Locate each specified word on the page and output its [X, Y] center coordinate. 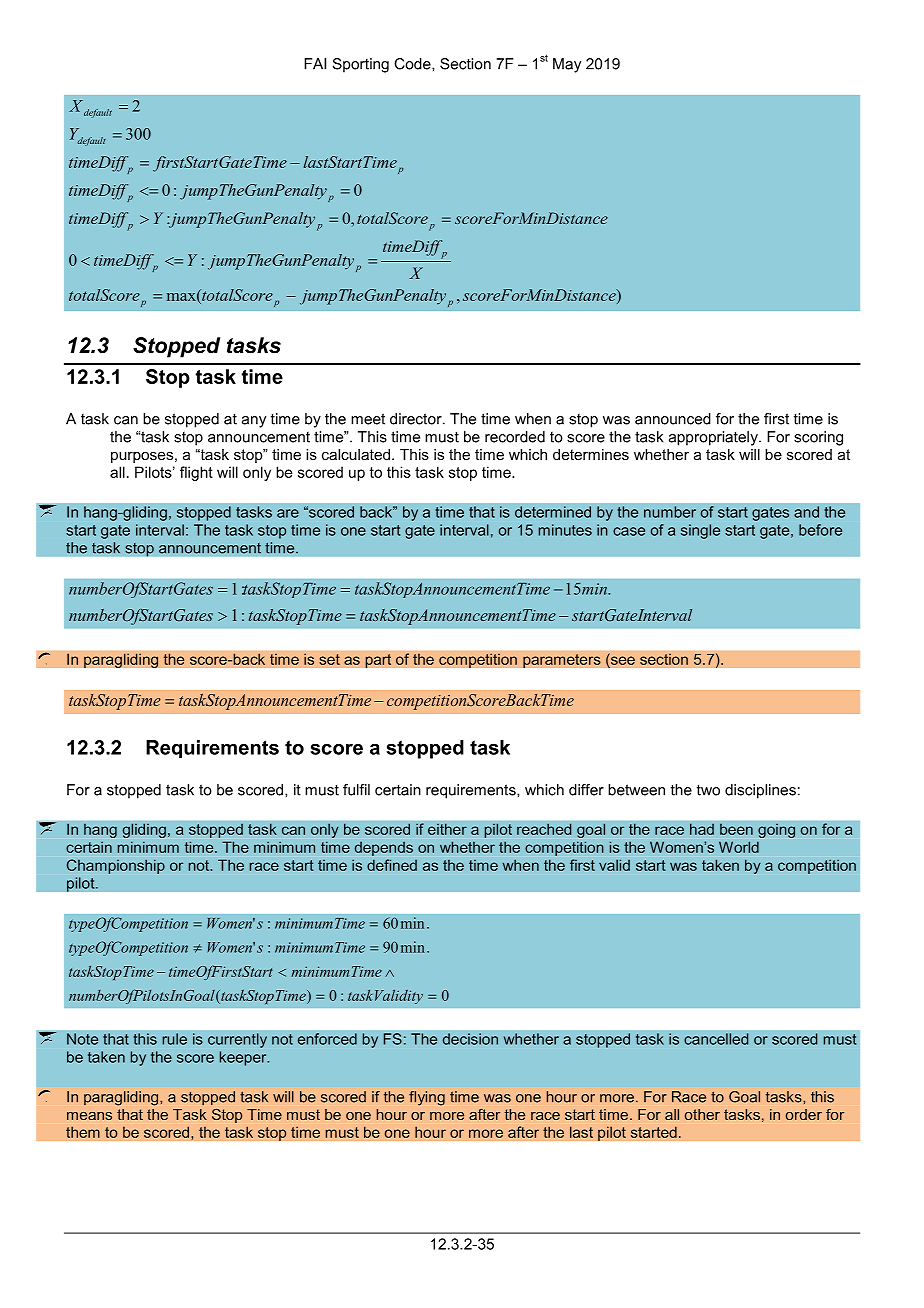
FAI [315, 64]
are [288, 513]
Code [413, 64]
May [567, 65]
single [700, 531]
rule [174, 1039]
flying [427, 1098]
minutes [565, 530]
